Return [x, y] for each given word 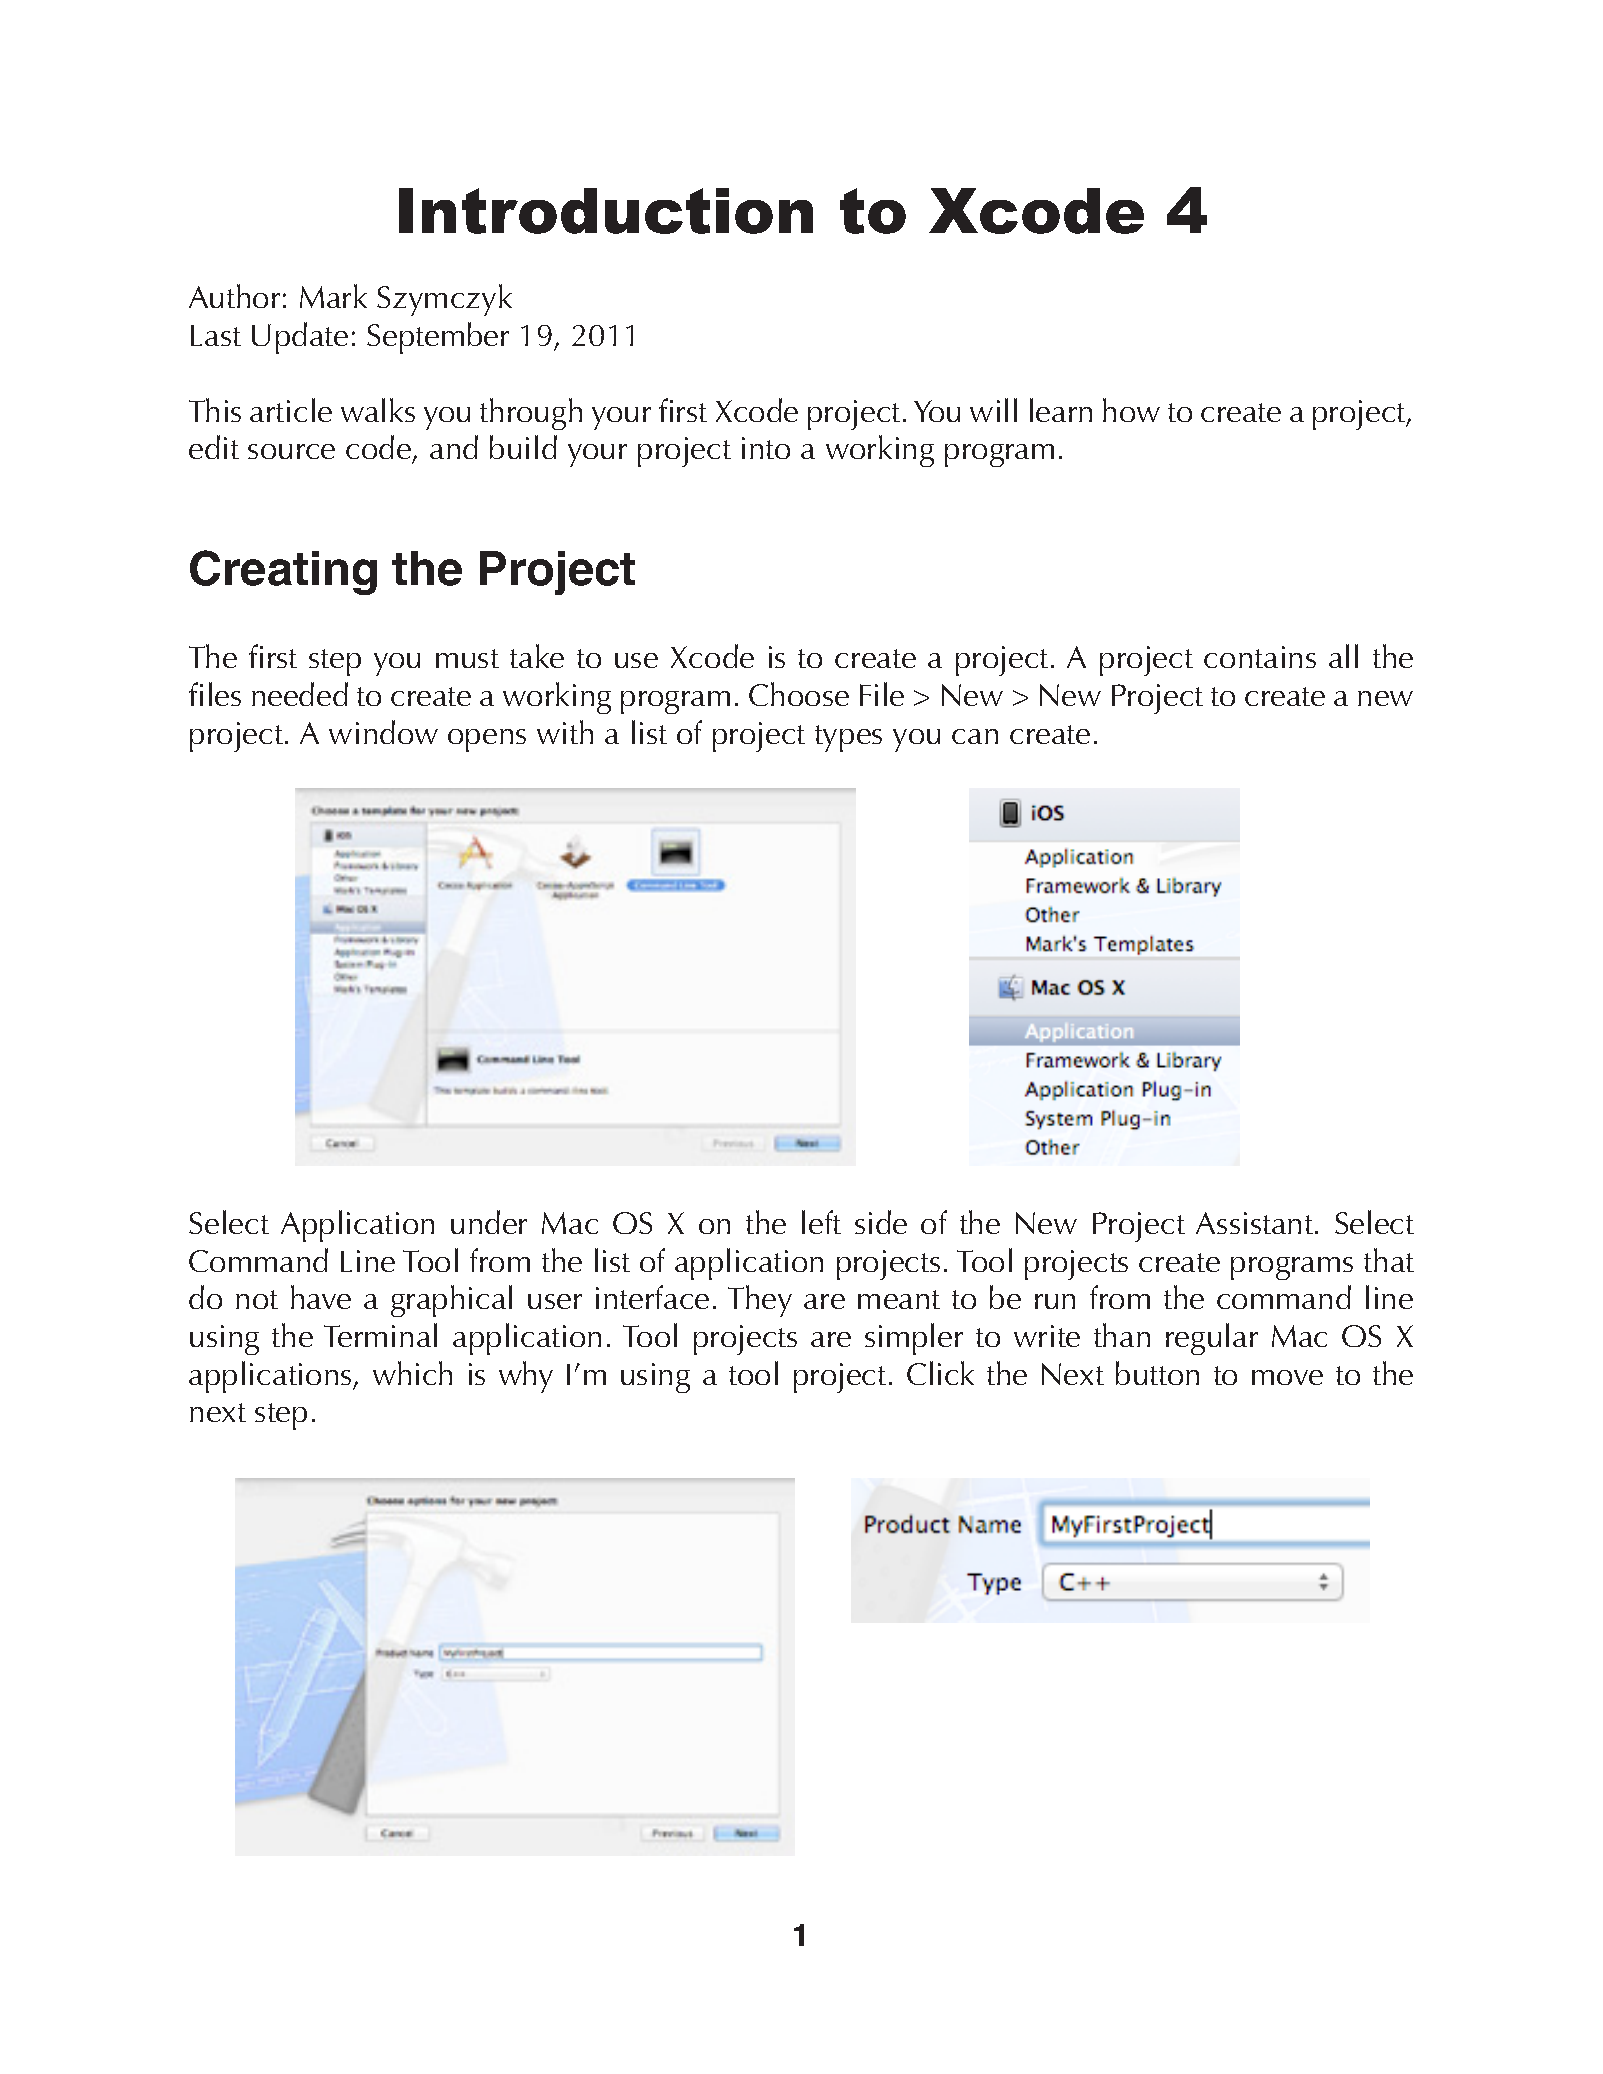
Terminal [380, 1335]
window [383, 732]
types [848, 738]
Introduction [606, 211]
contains [1260, 657]
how [1131, 410]
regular [1212, 1339]
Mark [333, 296]
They [760, 1301]
